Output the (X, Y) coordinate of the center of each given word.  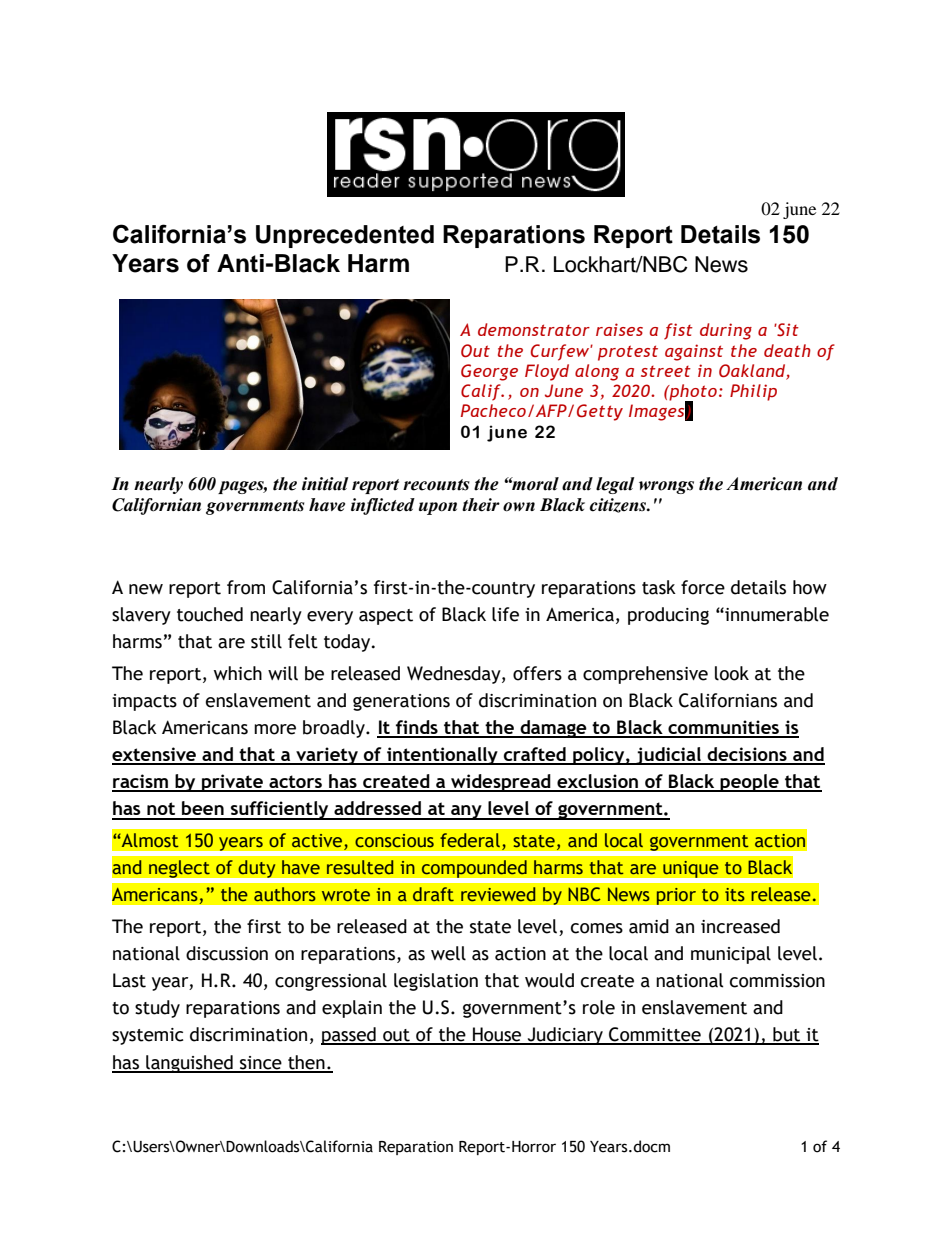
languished (189, 1064)
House (497, 1035)
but (787, 1035)
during (726, 331)
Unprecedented (345, 236)
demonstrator (534, 329)
